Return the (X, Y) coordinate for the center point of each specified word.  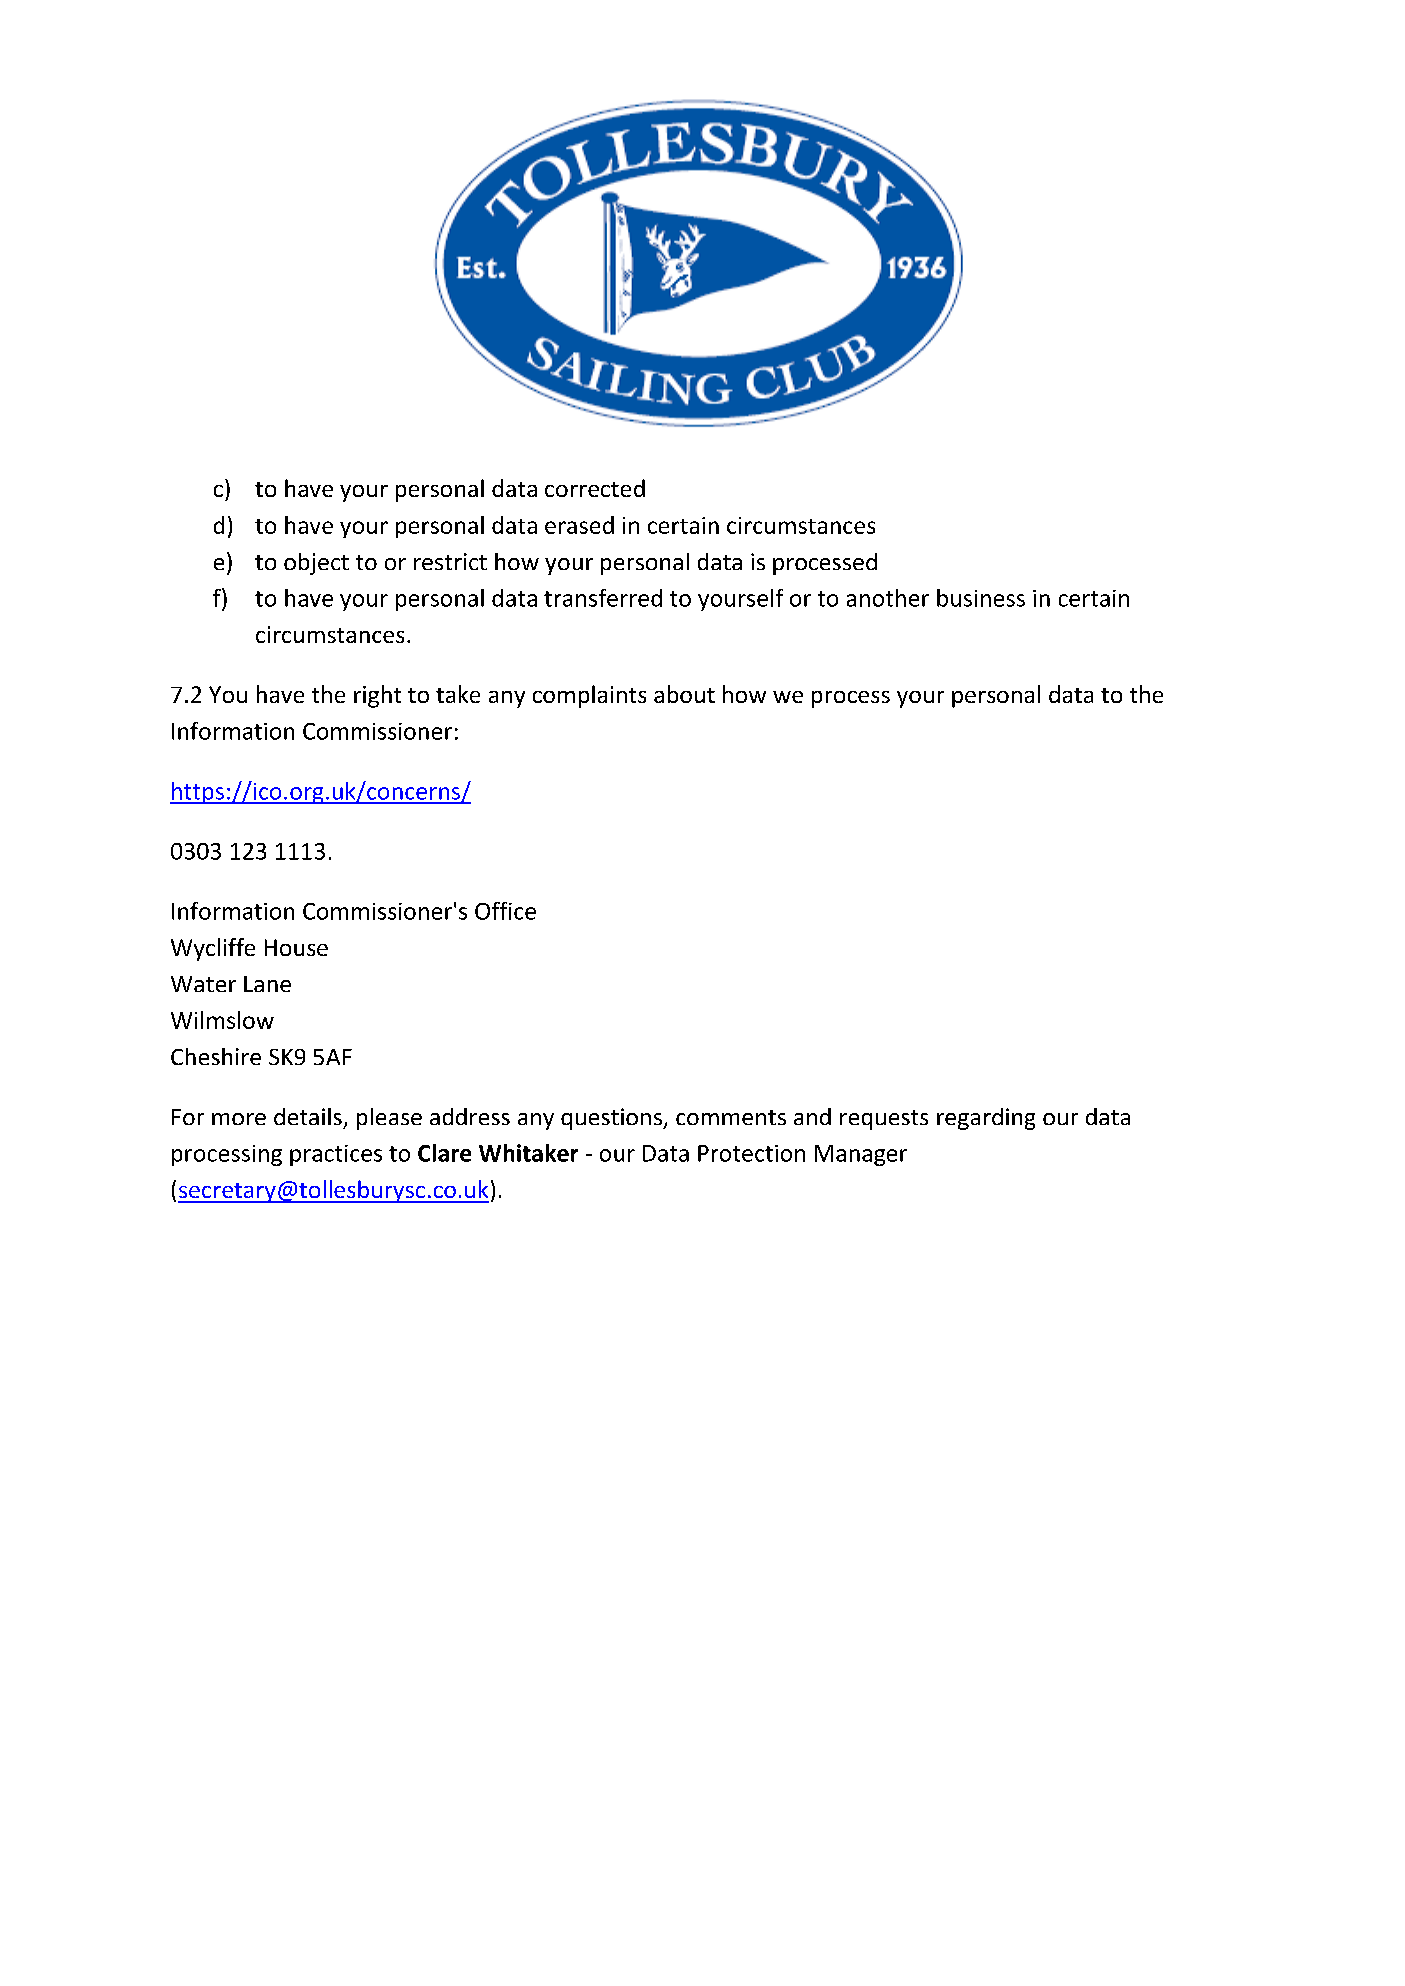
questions (612, 1119)
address (470, 1116)
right (377, 696)
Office (505, 911)
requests (884, 1120)
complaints (589, 696)
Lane (267, 984)
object (316, 564)
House (296, 947)
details (308, 1116)
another (888, 598)
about (684, 694)
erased (579, 525)
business (981, 598)
